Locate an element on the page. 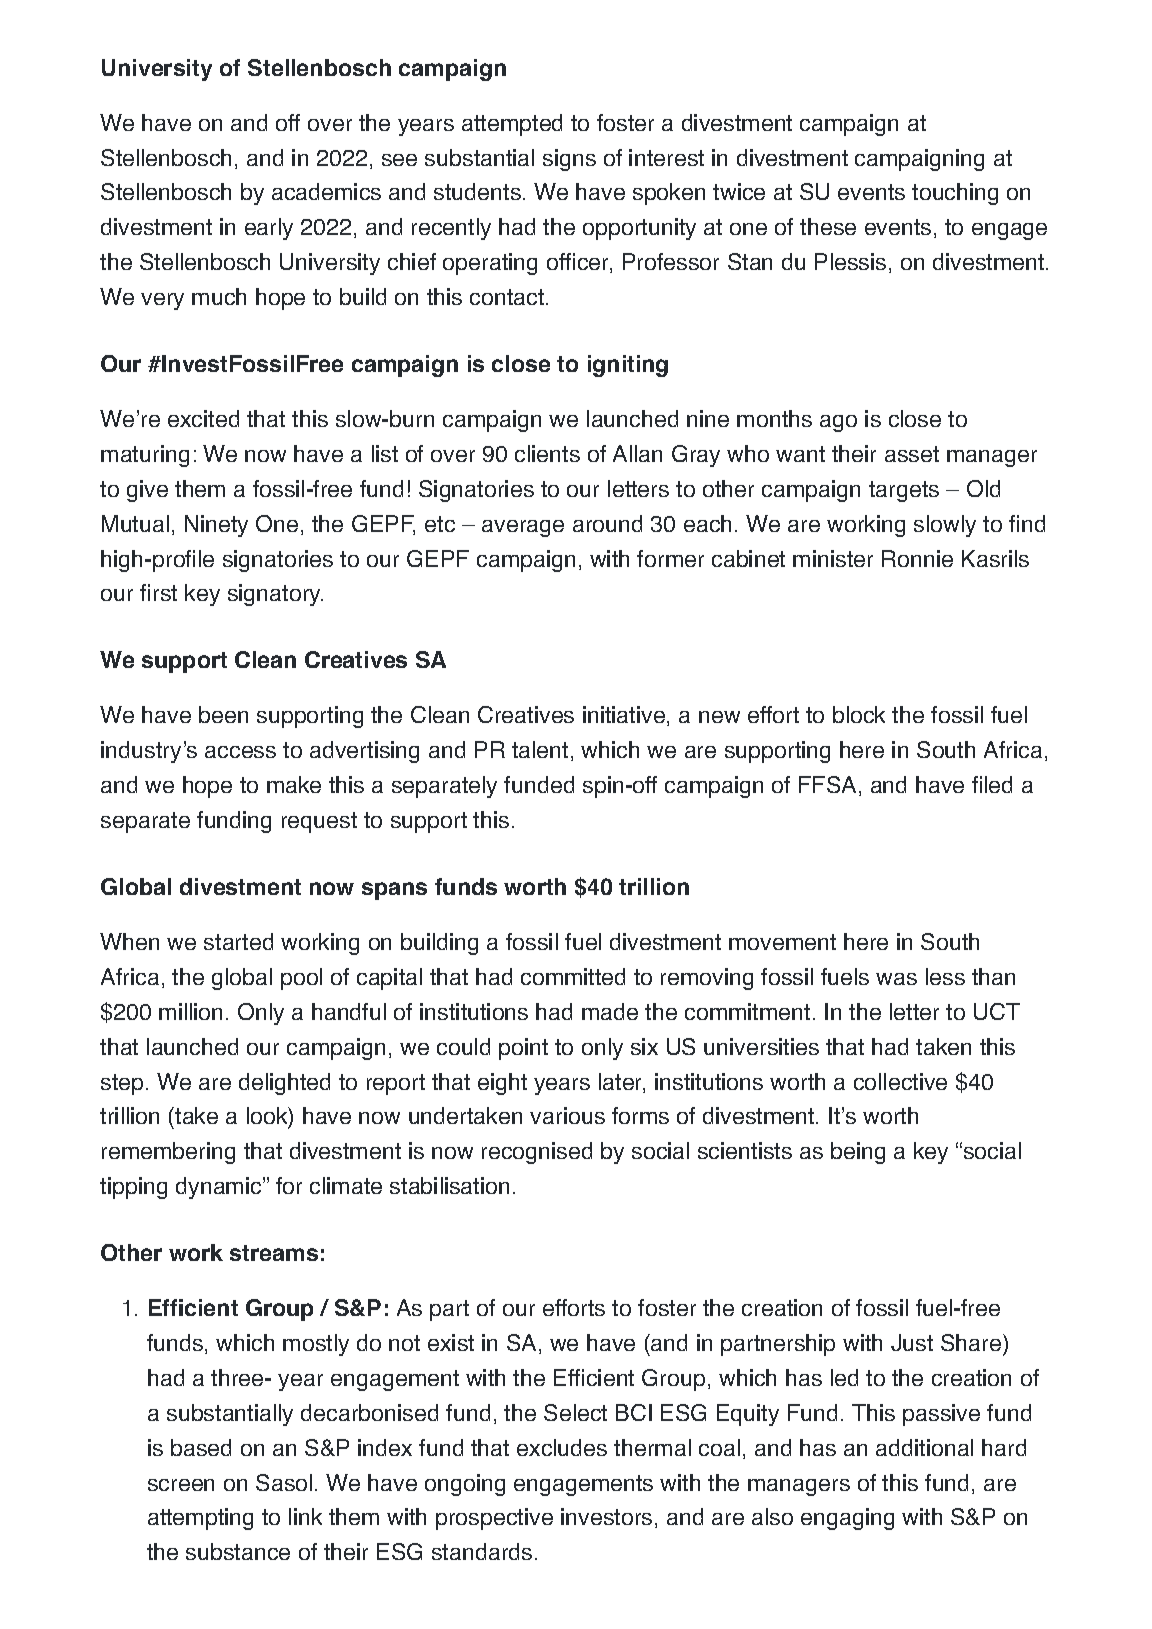  signs is located at coordinates (569, 160).
